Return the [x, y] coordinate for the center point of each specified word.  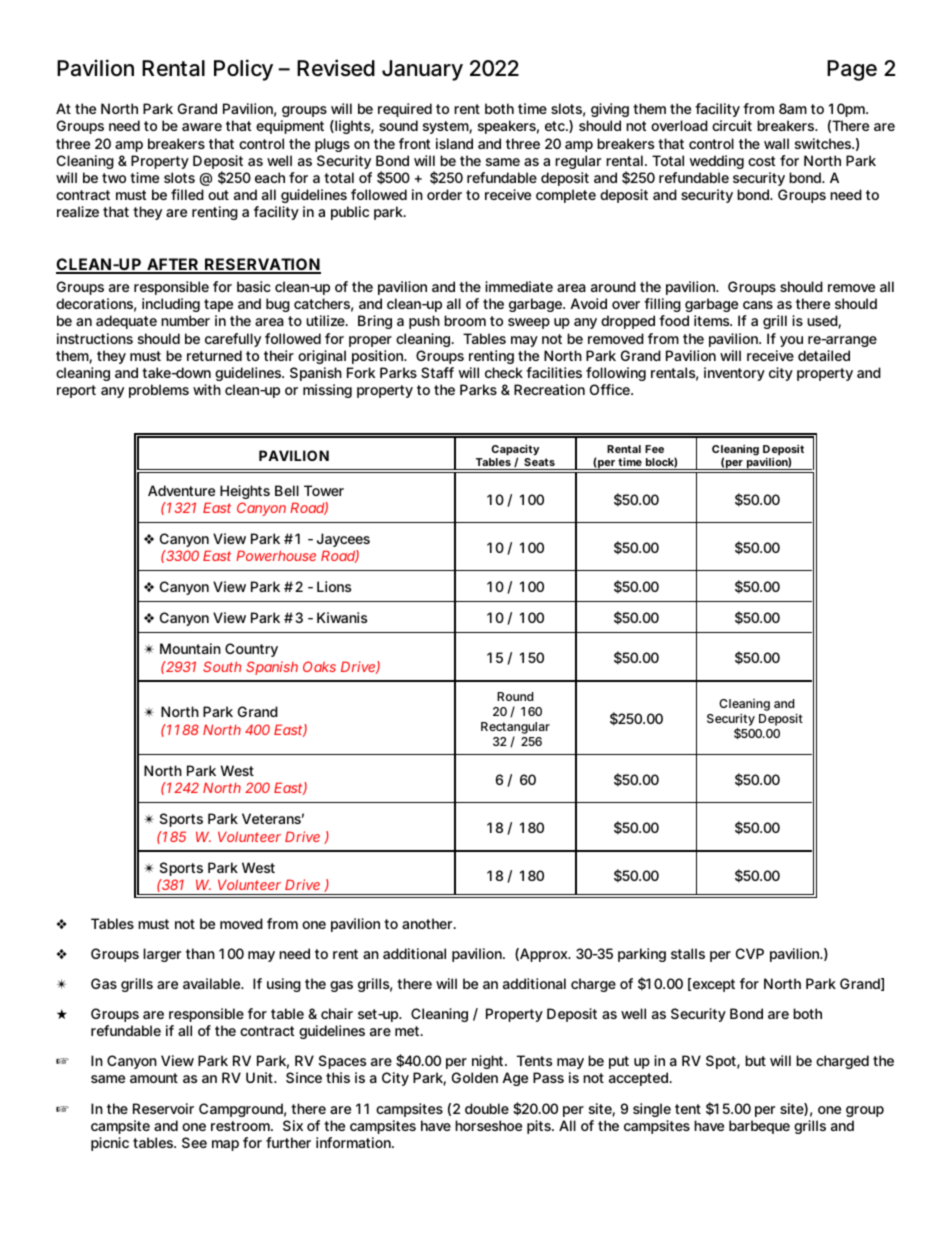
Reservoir [163, 1108]
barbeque [759, 1127]
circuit [732, 125]
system [446, 127]
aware [202, 127]
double [487, 1108]
